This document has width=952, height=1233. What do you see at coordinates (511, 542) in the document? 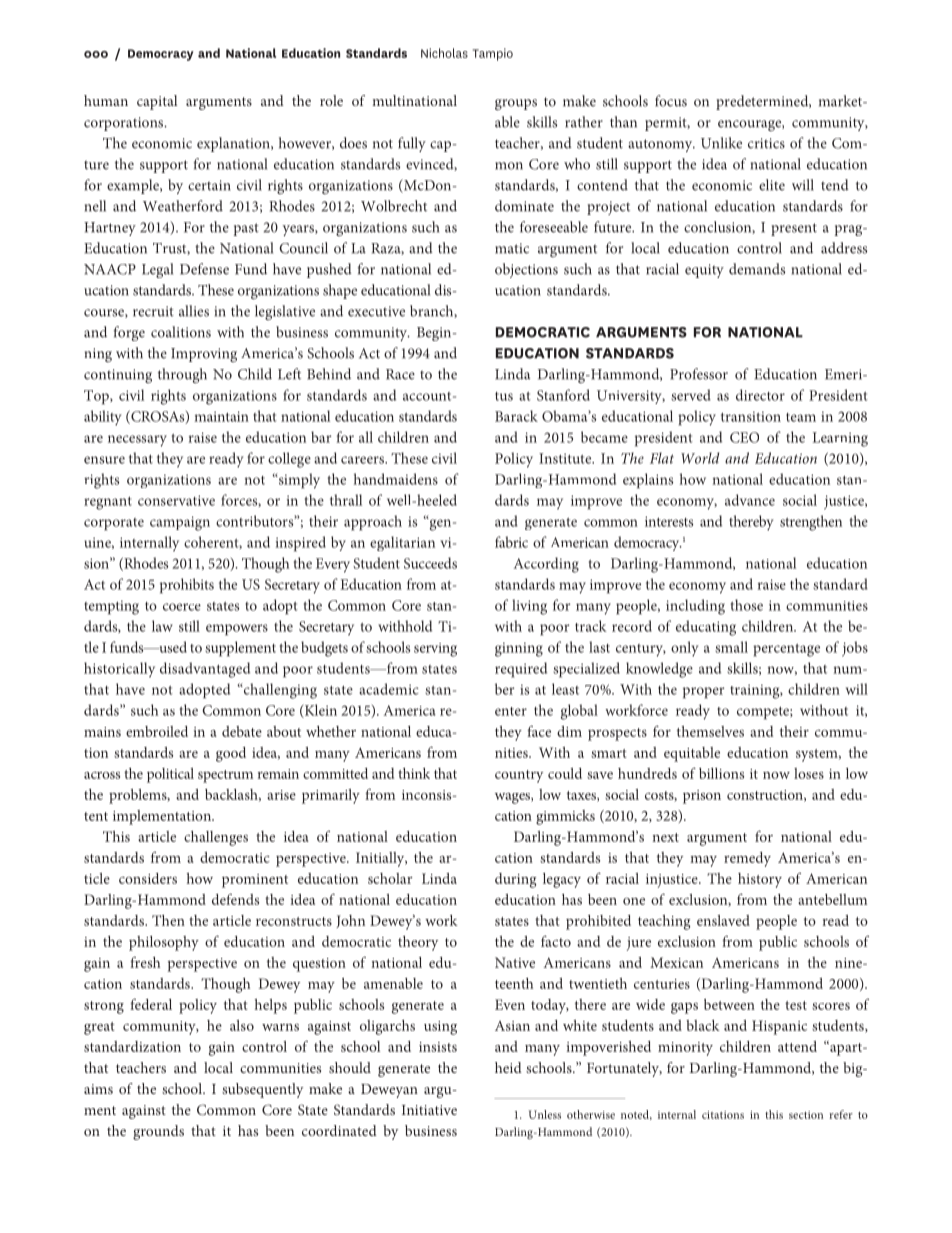
I see `fabric` at bounding box center [511, 542].
